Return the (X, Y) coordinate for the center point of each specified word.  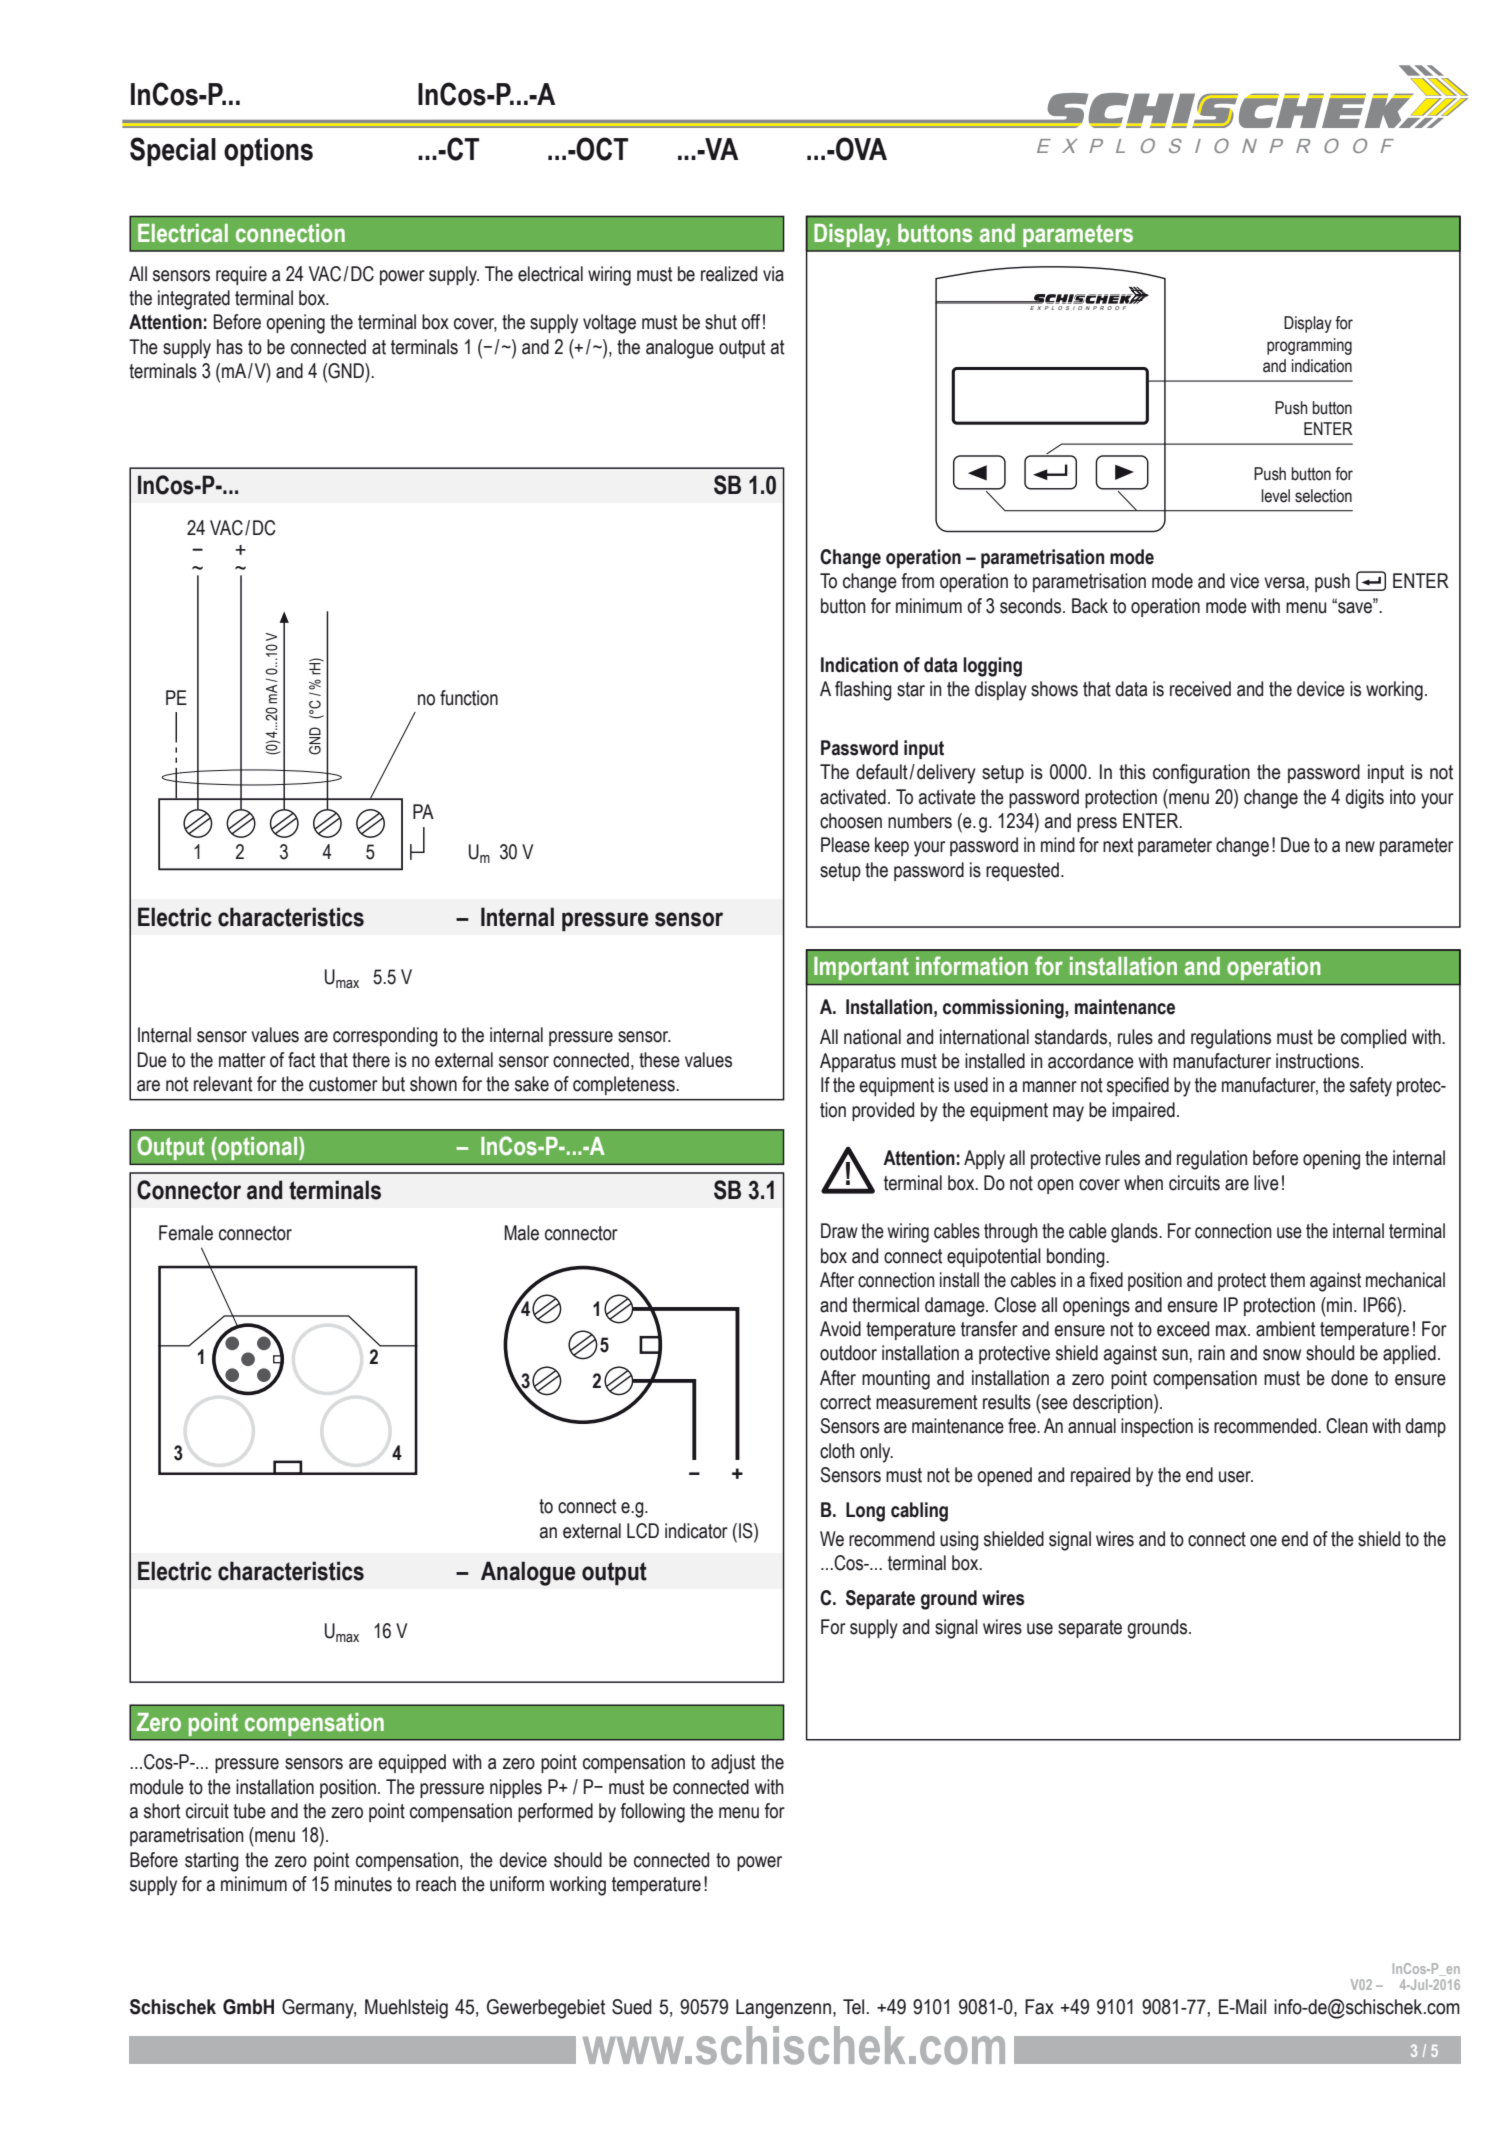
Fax (1039, 2007)
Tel (853, 2007)
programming (1309, 346)
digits (1364, 799)
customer (343, 1084)
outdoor (848, 1353)
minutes (363, 1884)
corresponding (385, 1037)
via (773, 274)
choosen (851, 821)
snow (1282, 1355)
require (241, 275)
